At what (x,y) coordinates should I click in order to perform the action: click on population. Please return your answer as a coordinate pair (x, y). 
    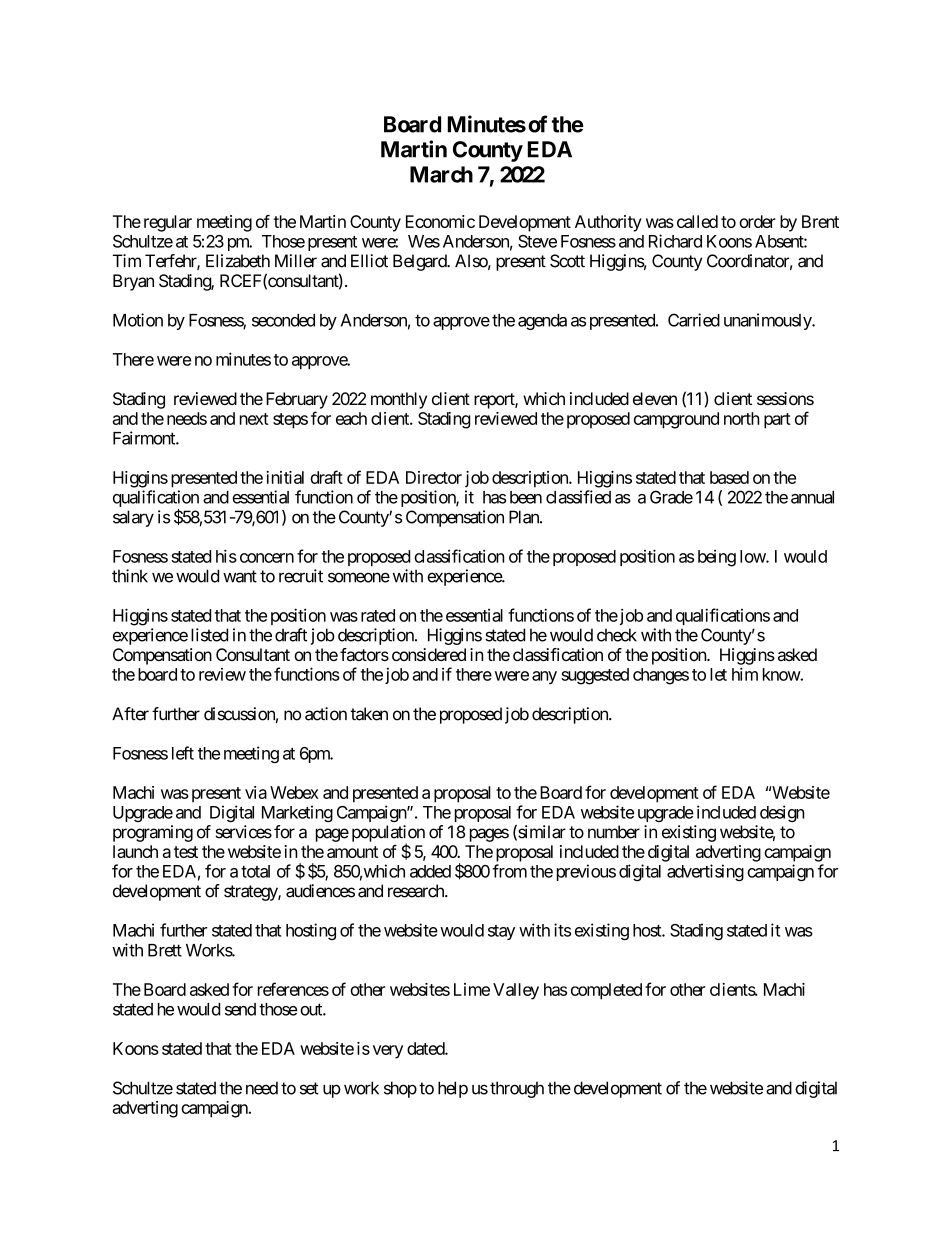
    Looking at the image, I should click on (388, 834).
